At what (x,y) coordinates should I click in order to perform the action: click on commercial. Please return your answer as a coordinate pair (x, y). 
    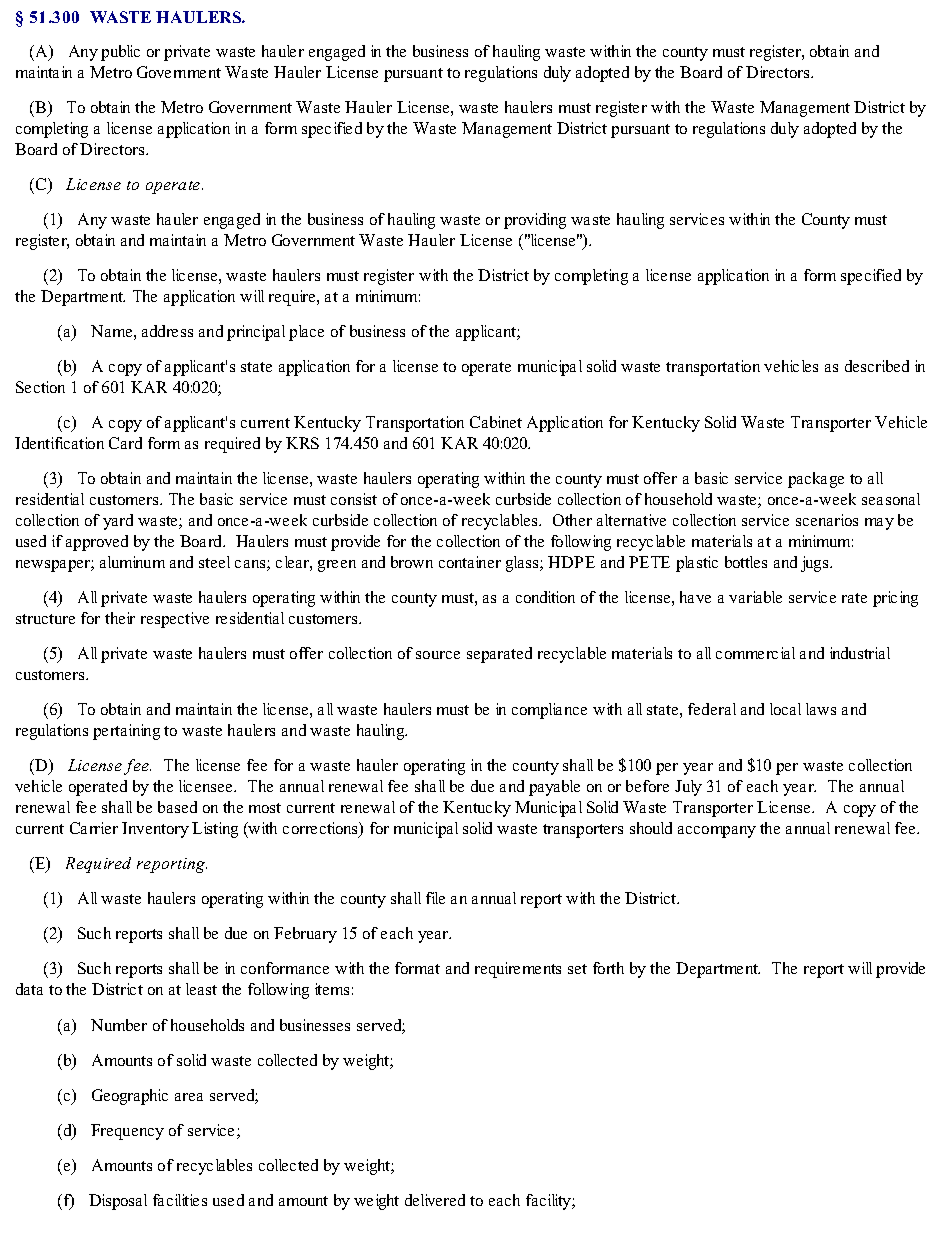
    Looking at the image, I should click on (755, 653).
